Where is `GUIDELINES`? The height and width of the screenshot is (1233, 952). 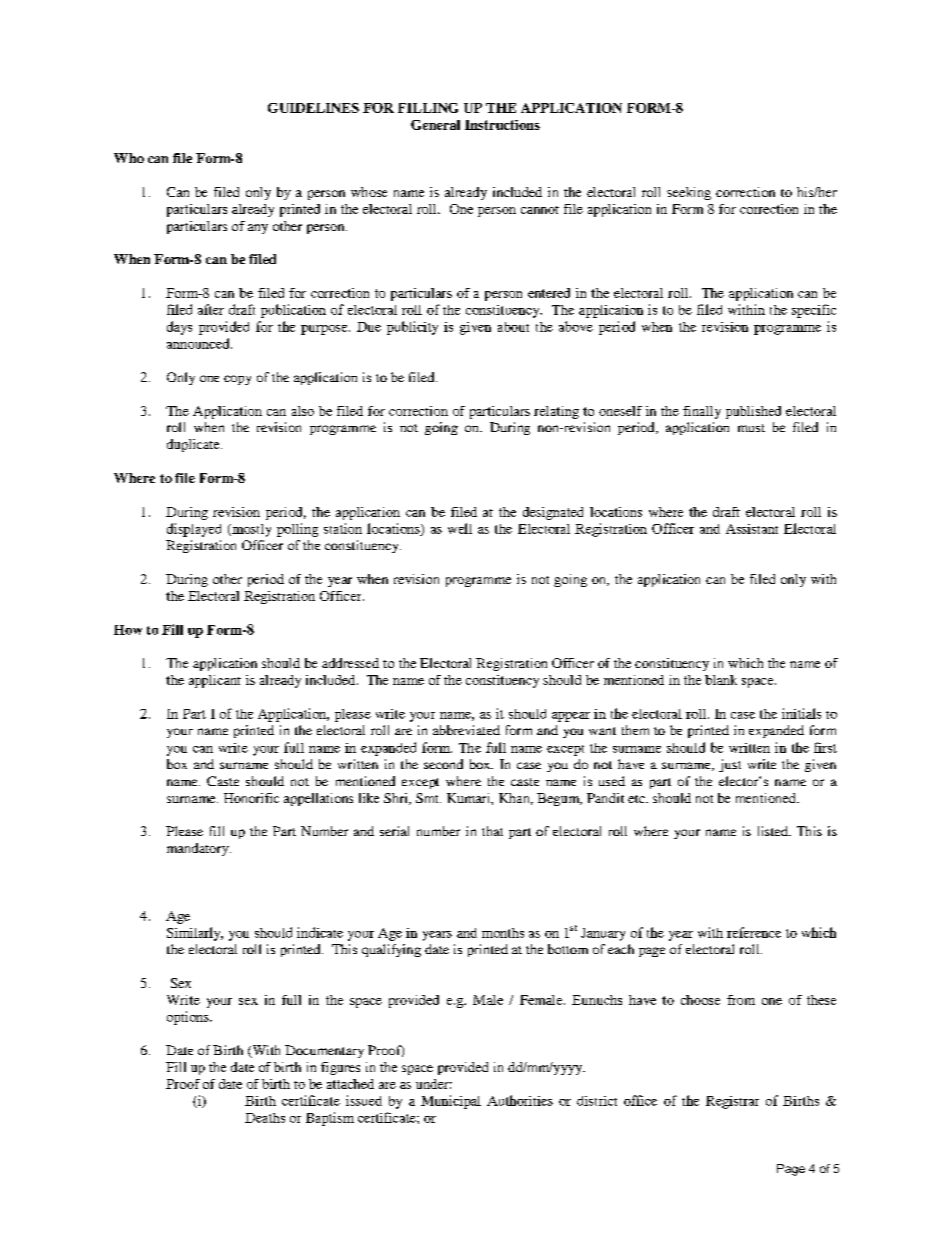
GUIDELINES is located at coordinates (313, 108).
